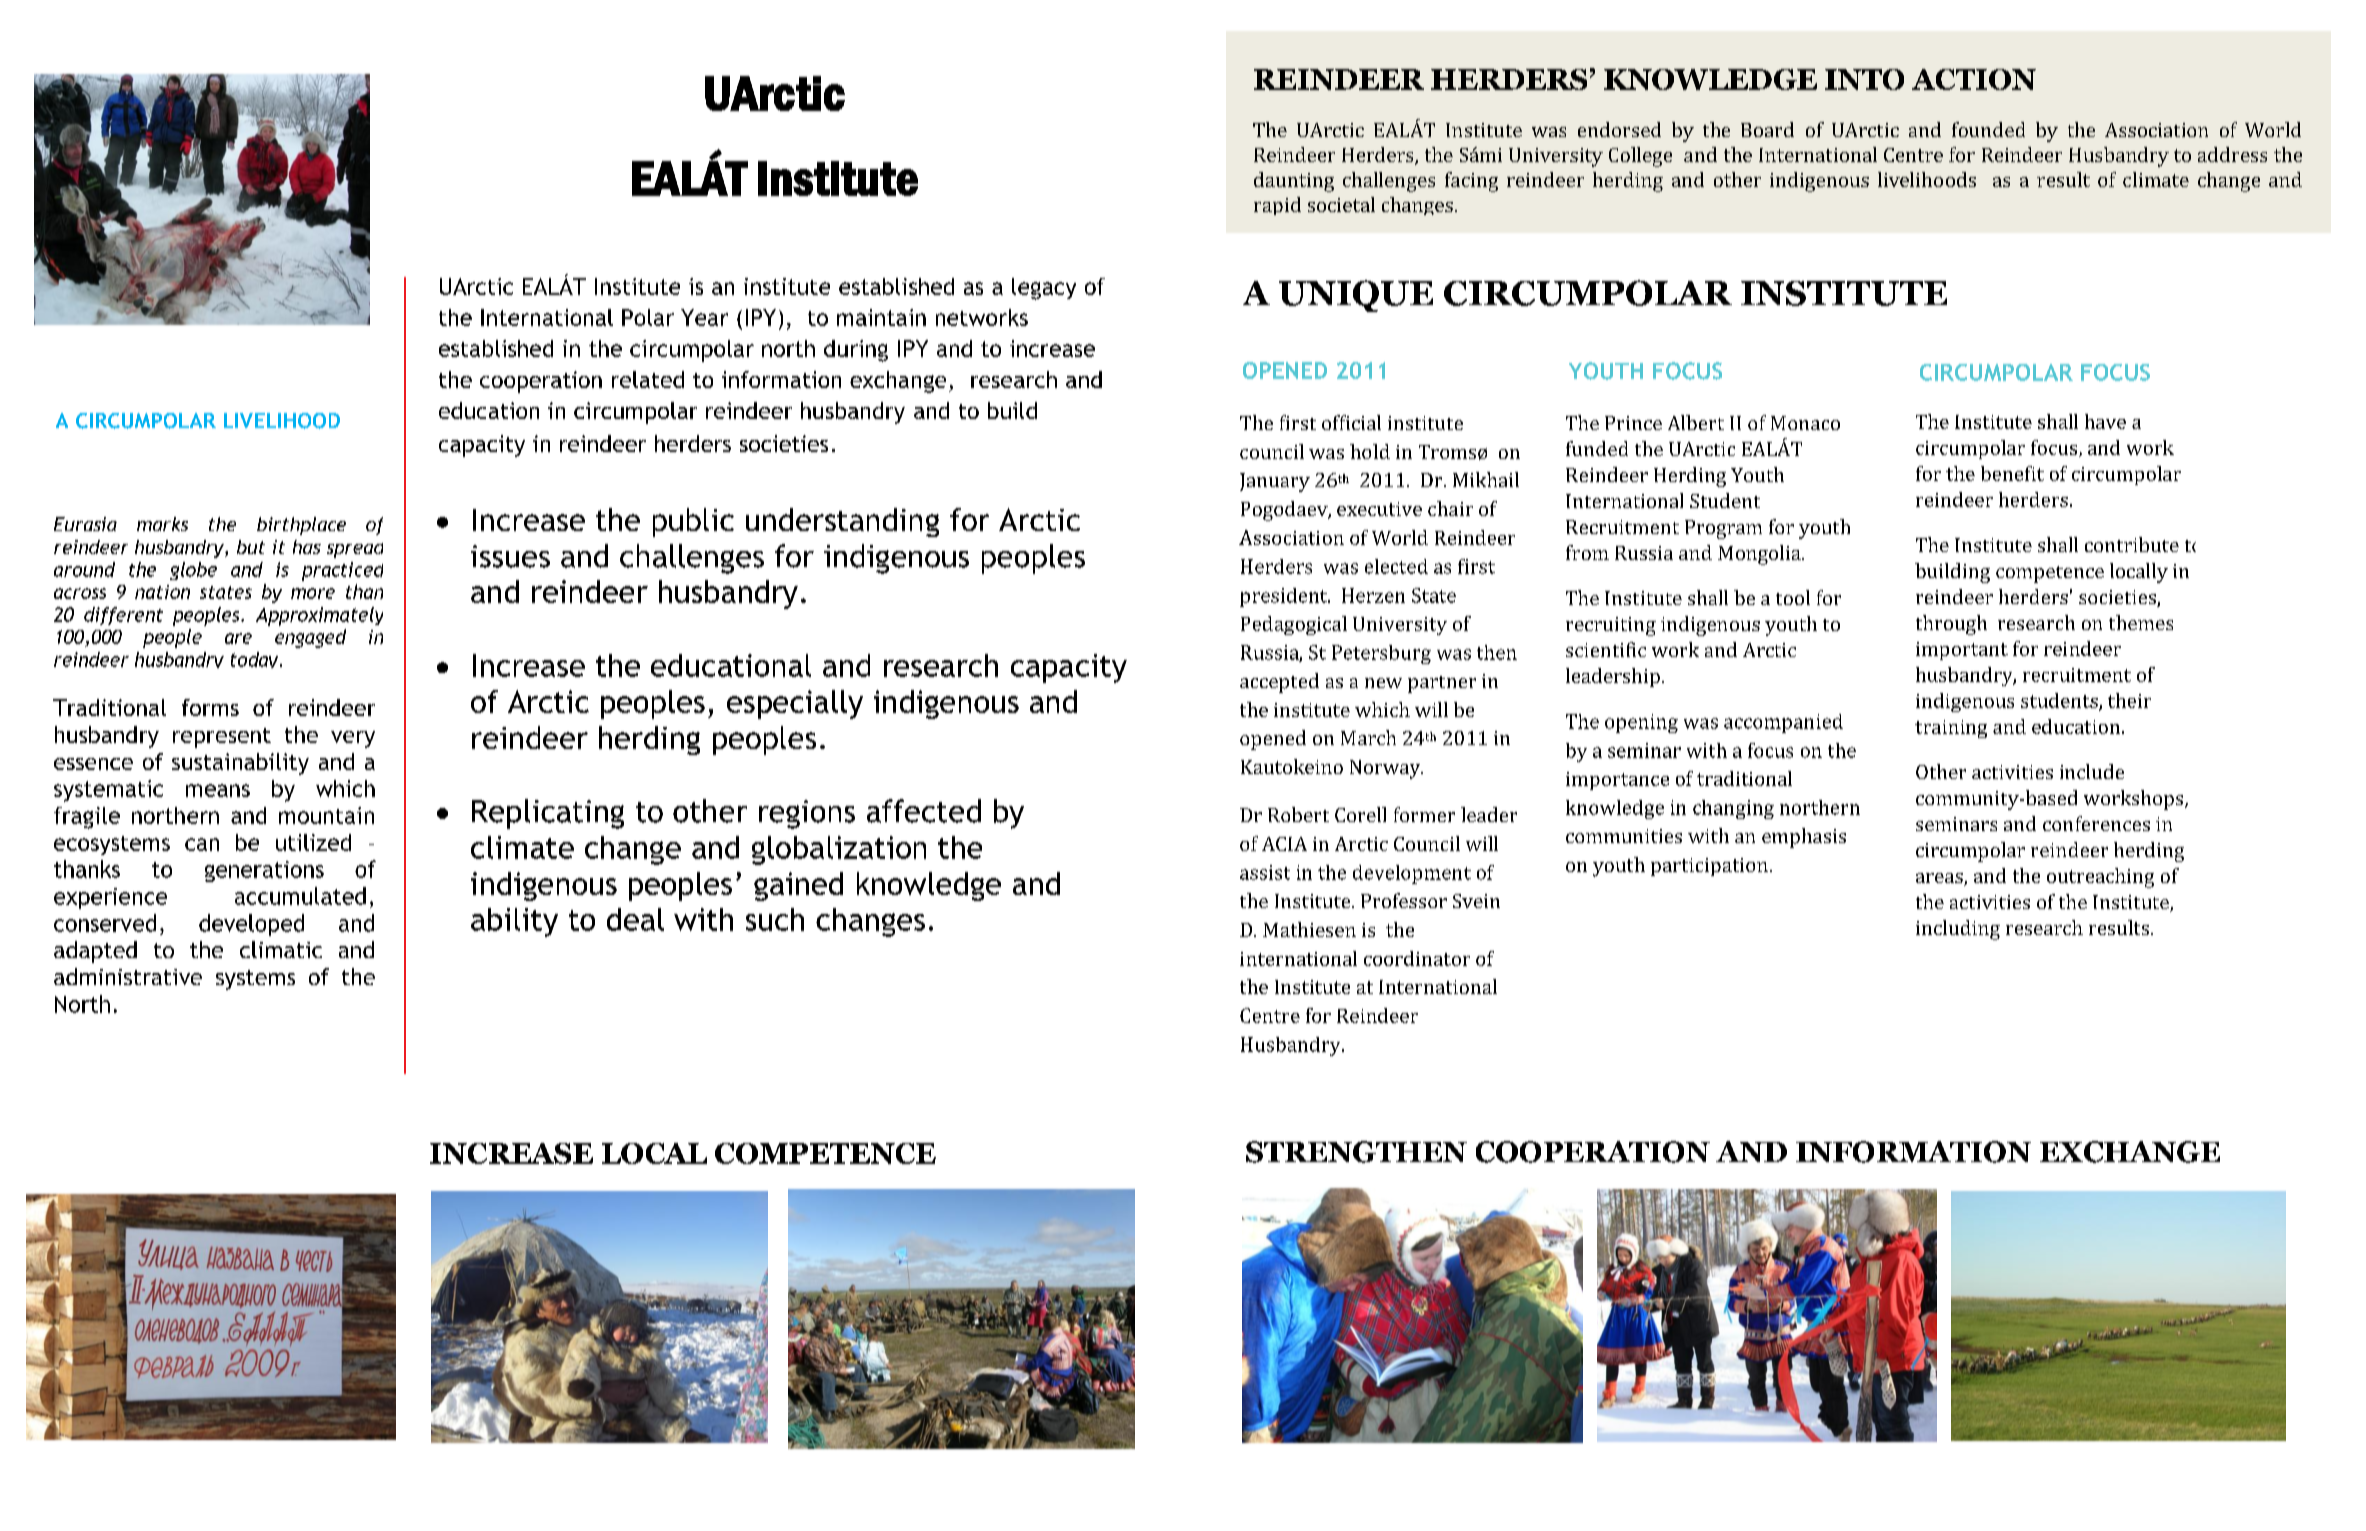  I want to click on UNIQUE, so click(1356, 296).
